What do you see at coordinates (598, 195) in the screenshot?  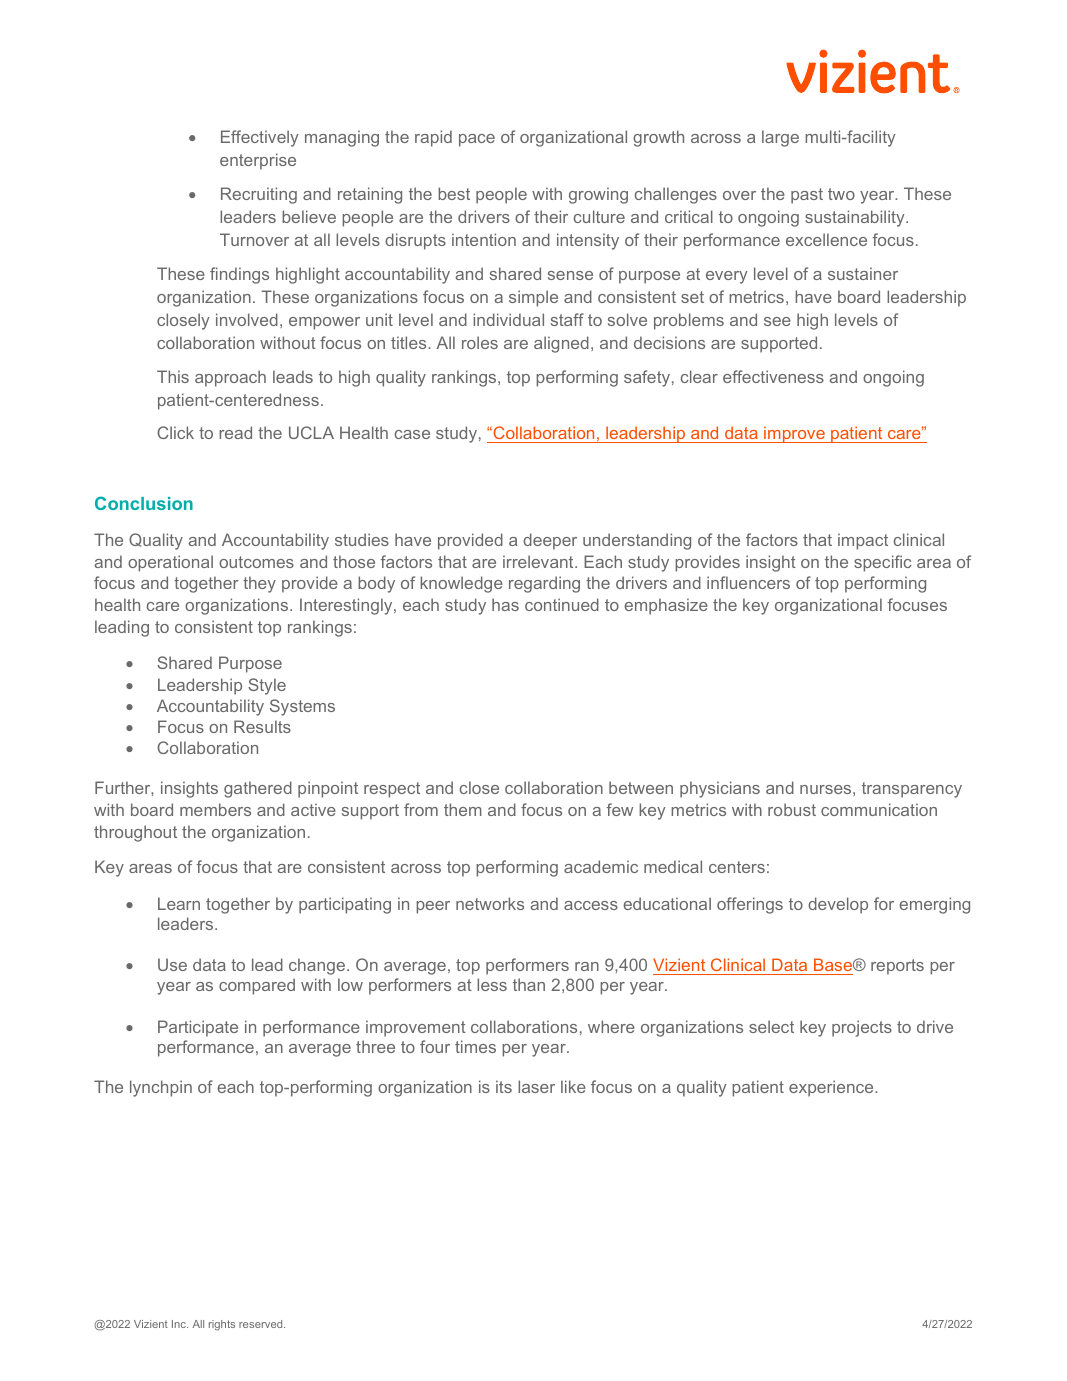 I see `growing` at bounding box center [598, 195].
